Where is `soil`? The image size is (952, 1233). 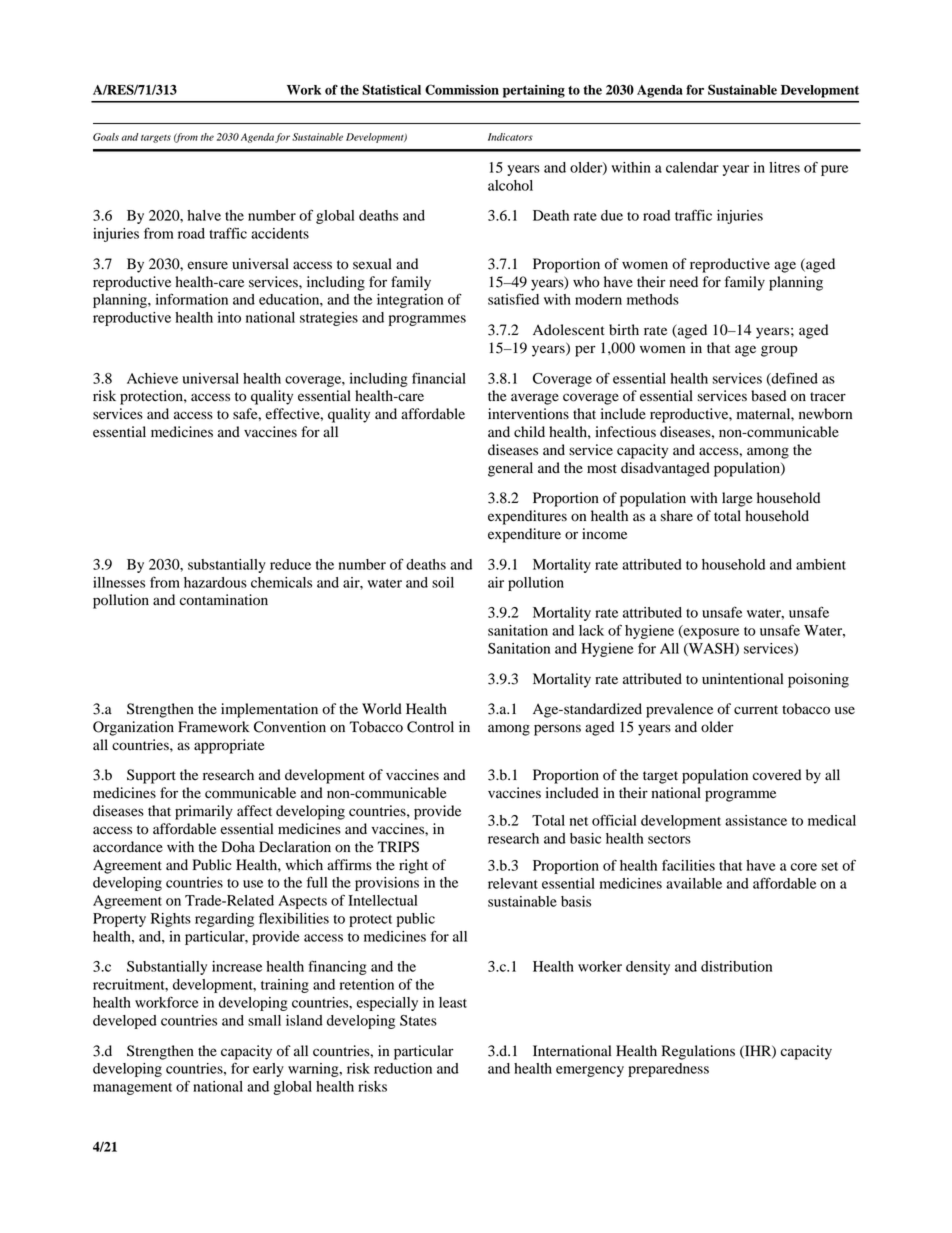
soil is located at coordinates (443, 582).
